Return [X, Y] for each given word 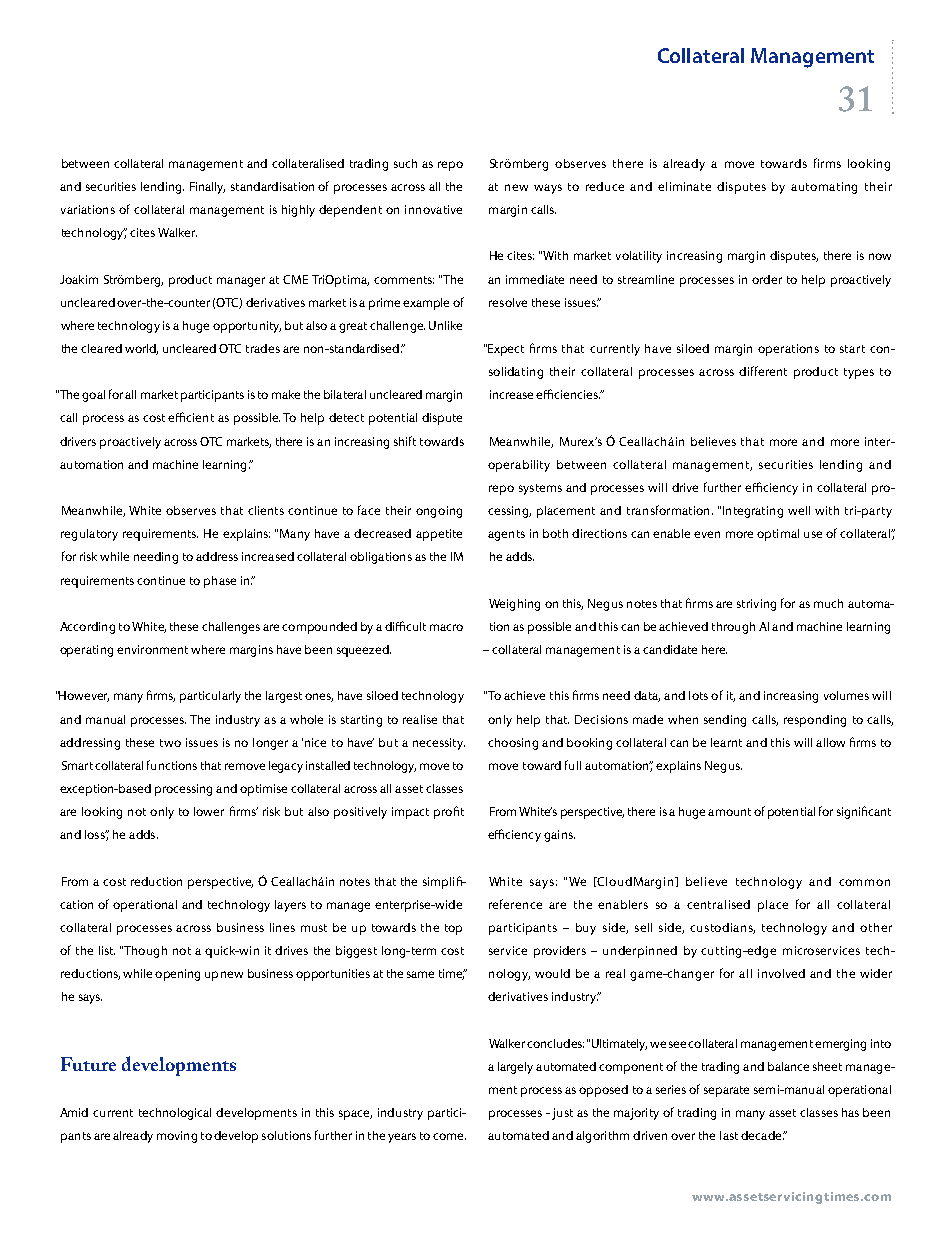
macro [446, 627]
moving [177, 1137]
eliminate [684, 186]
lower [209, 811]
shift [405, 441]
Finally [207, 188]
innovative [433, 209]
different [763, 371]
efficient [191, 417]
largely [515, 1068]
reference [515, 904]
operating [86, 651]
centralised [718, 904]
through [733, 628]
